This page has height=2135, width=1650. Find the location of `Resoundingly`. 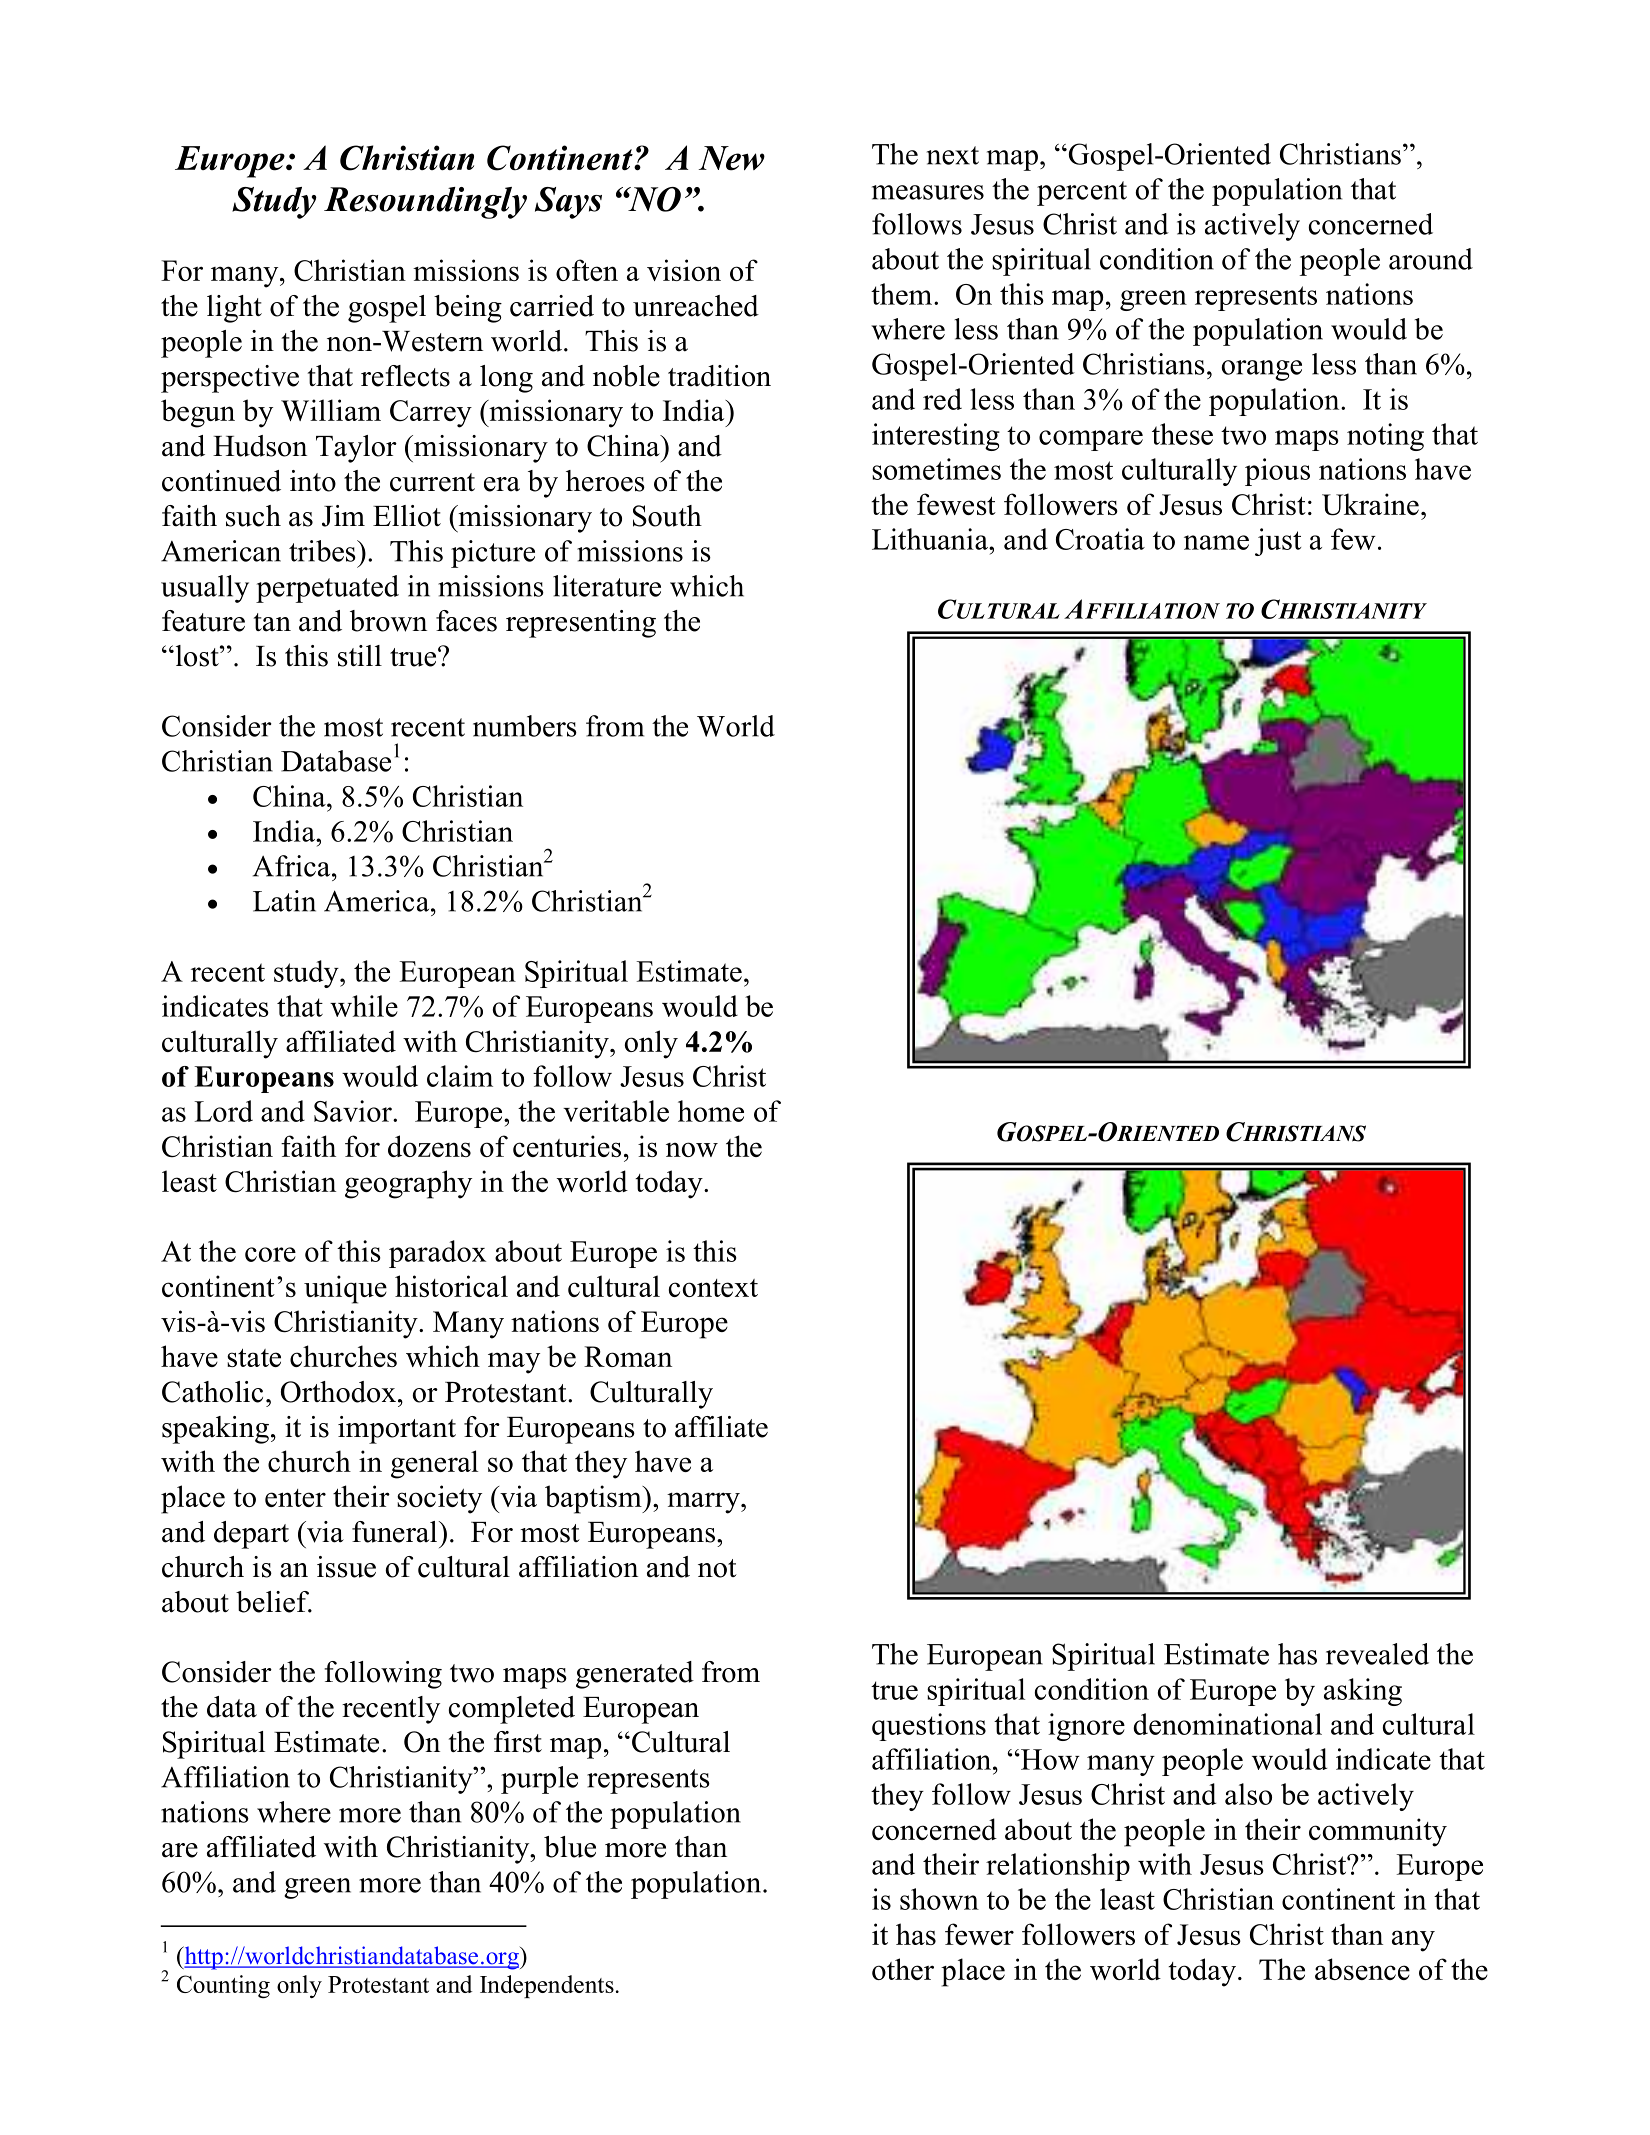

Resoundingly is located at coordinates (425, 203).
